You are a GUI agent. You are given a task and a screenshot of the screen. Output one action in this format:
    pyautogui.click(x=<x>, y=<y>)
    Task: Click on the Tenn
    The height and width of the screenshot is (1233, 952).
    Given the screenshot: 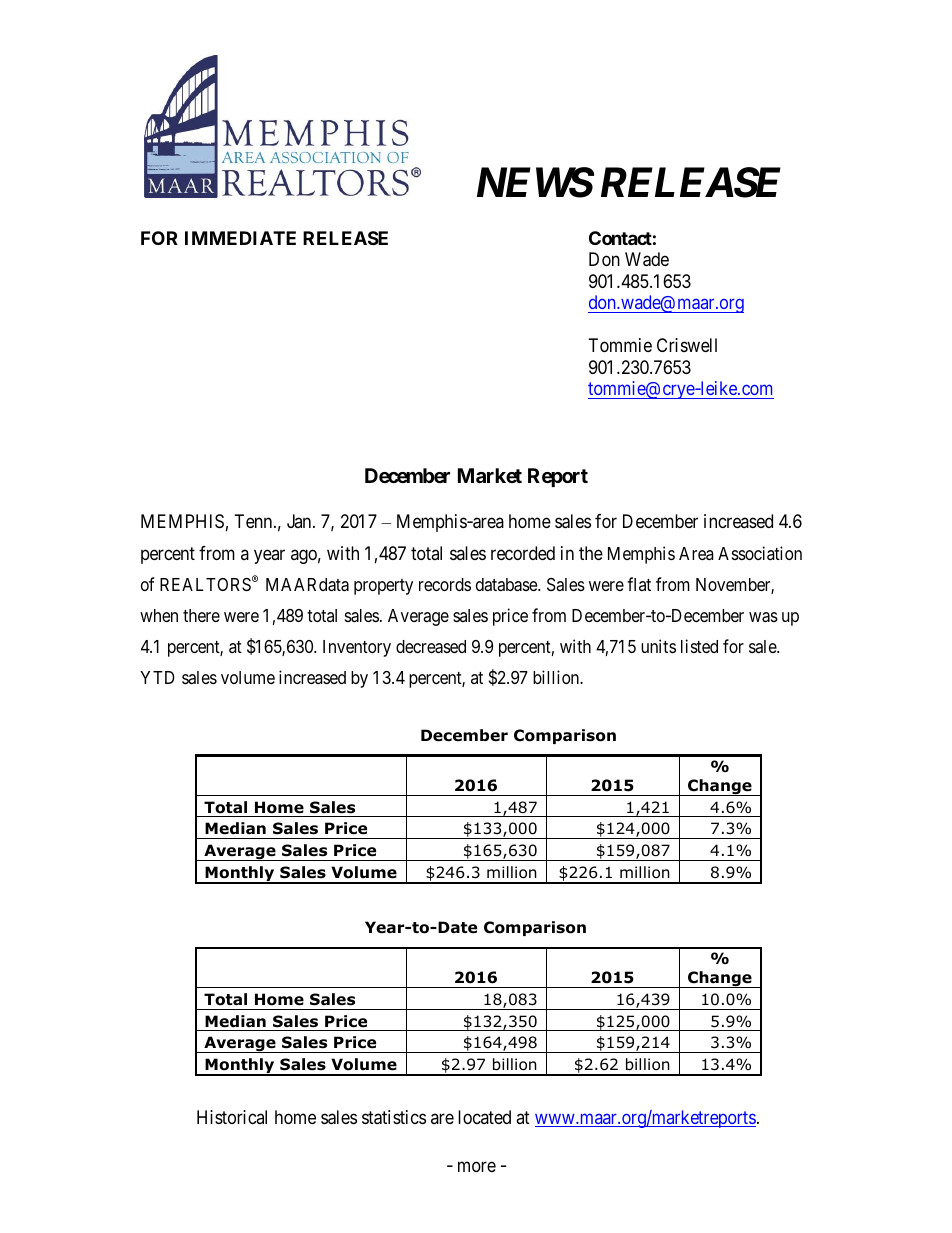 What is the action you would take?
    pyautogui.click(x=255, y=521)
